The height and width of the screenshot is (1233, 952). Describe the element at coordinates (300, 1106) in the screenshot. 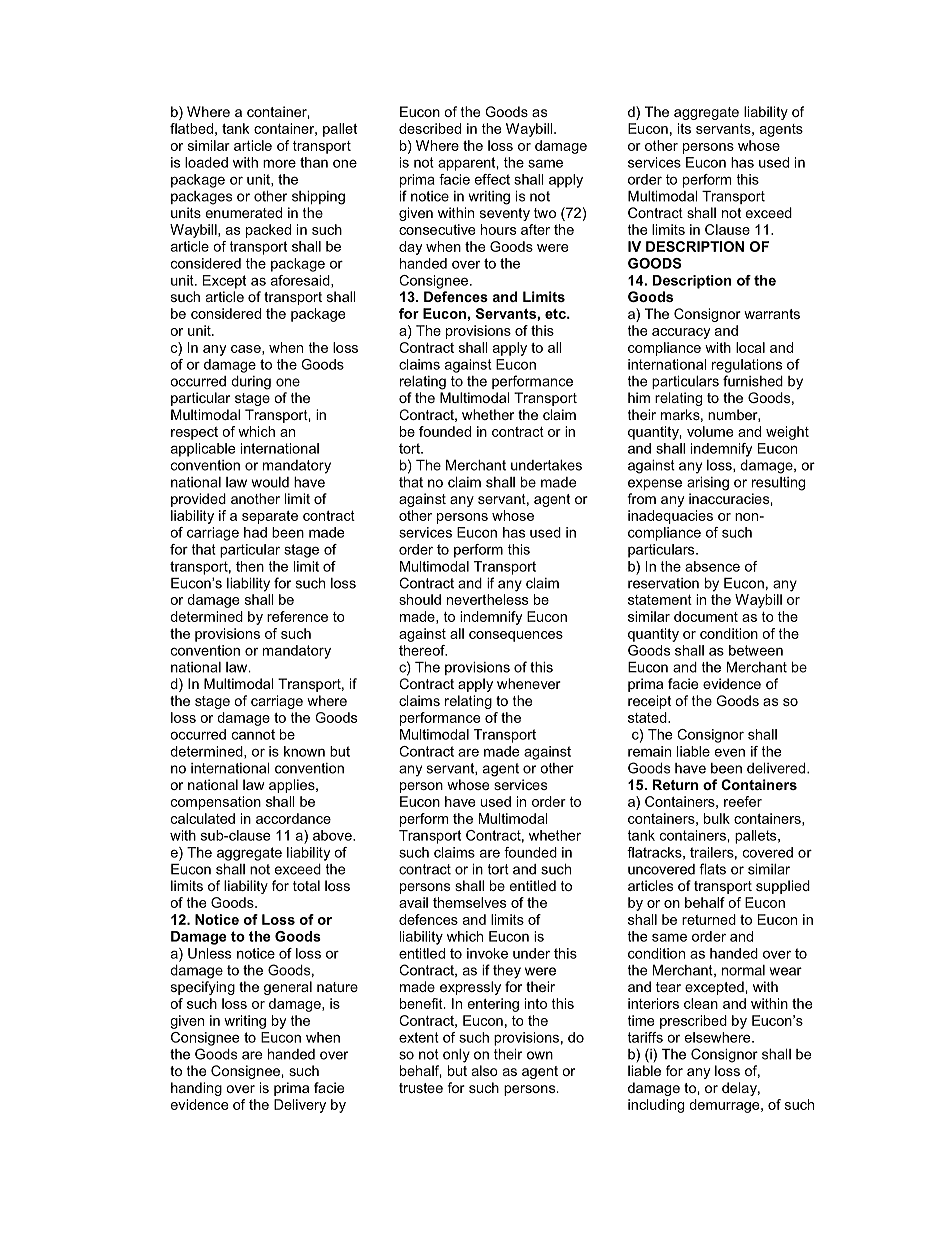

I see `Delivery` at that location.
